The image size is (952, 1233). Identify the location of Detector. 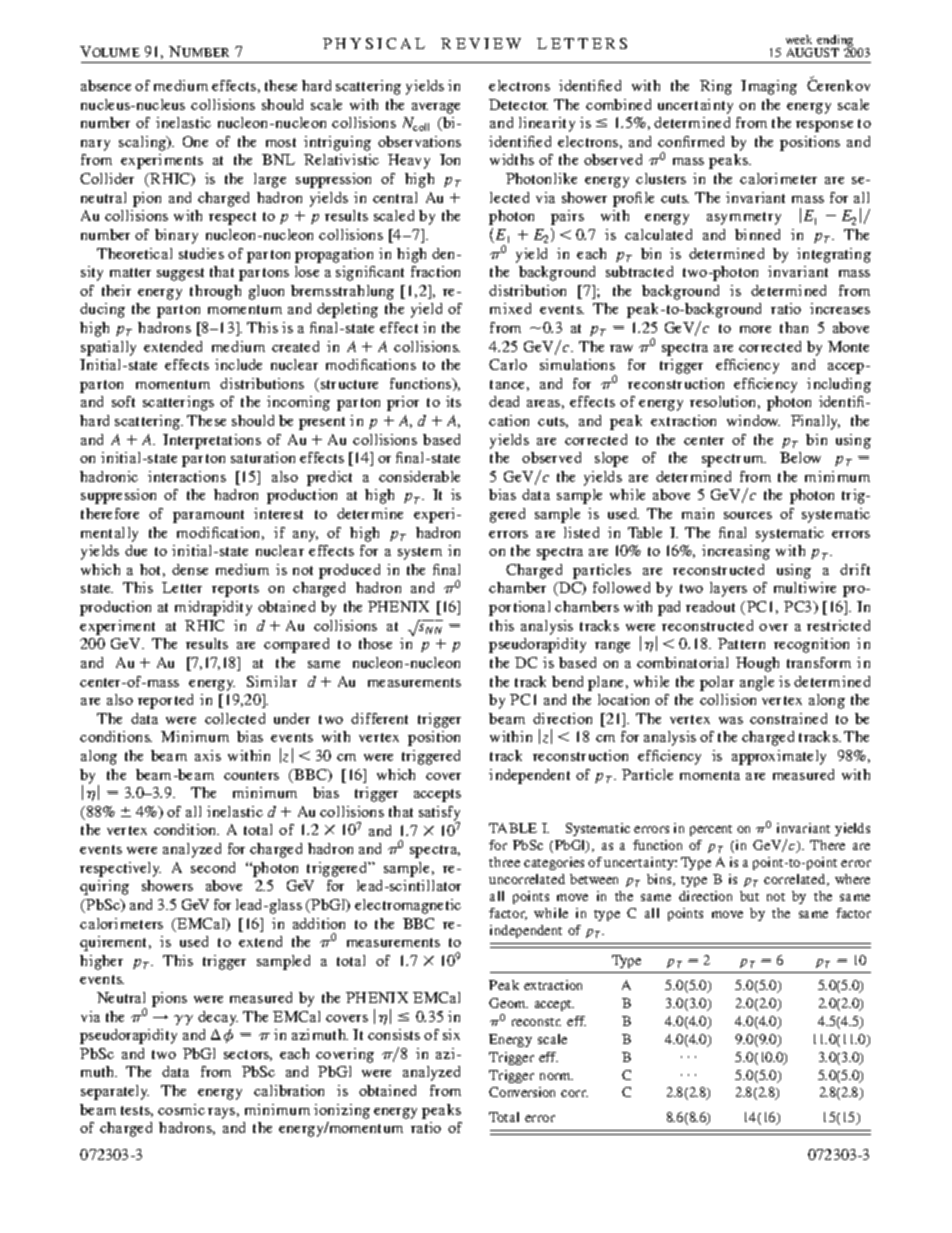
(518, 104).
